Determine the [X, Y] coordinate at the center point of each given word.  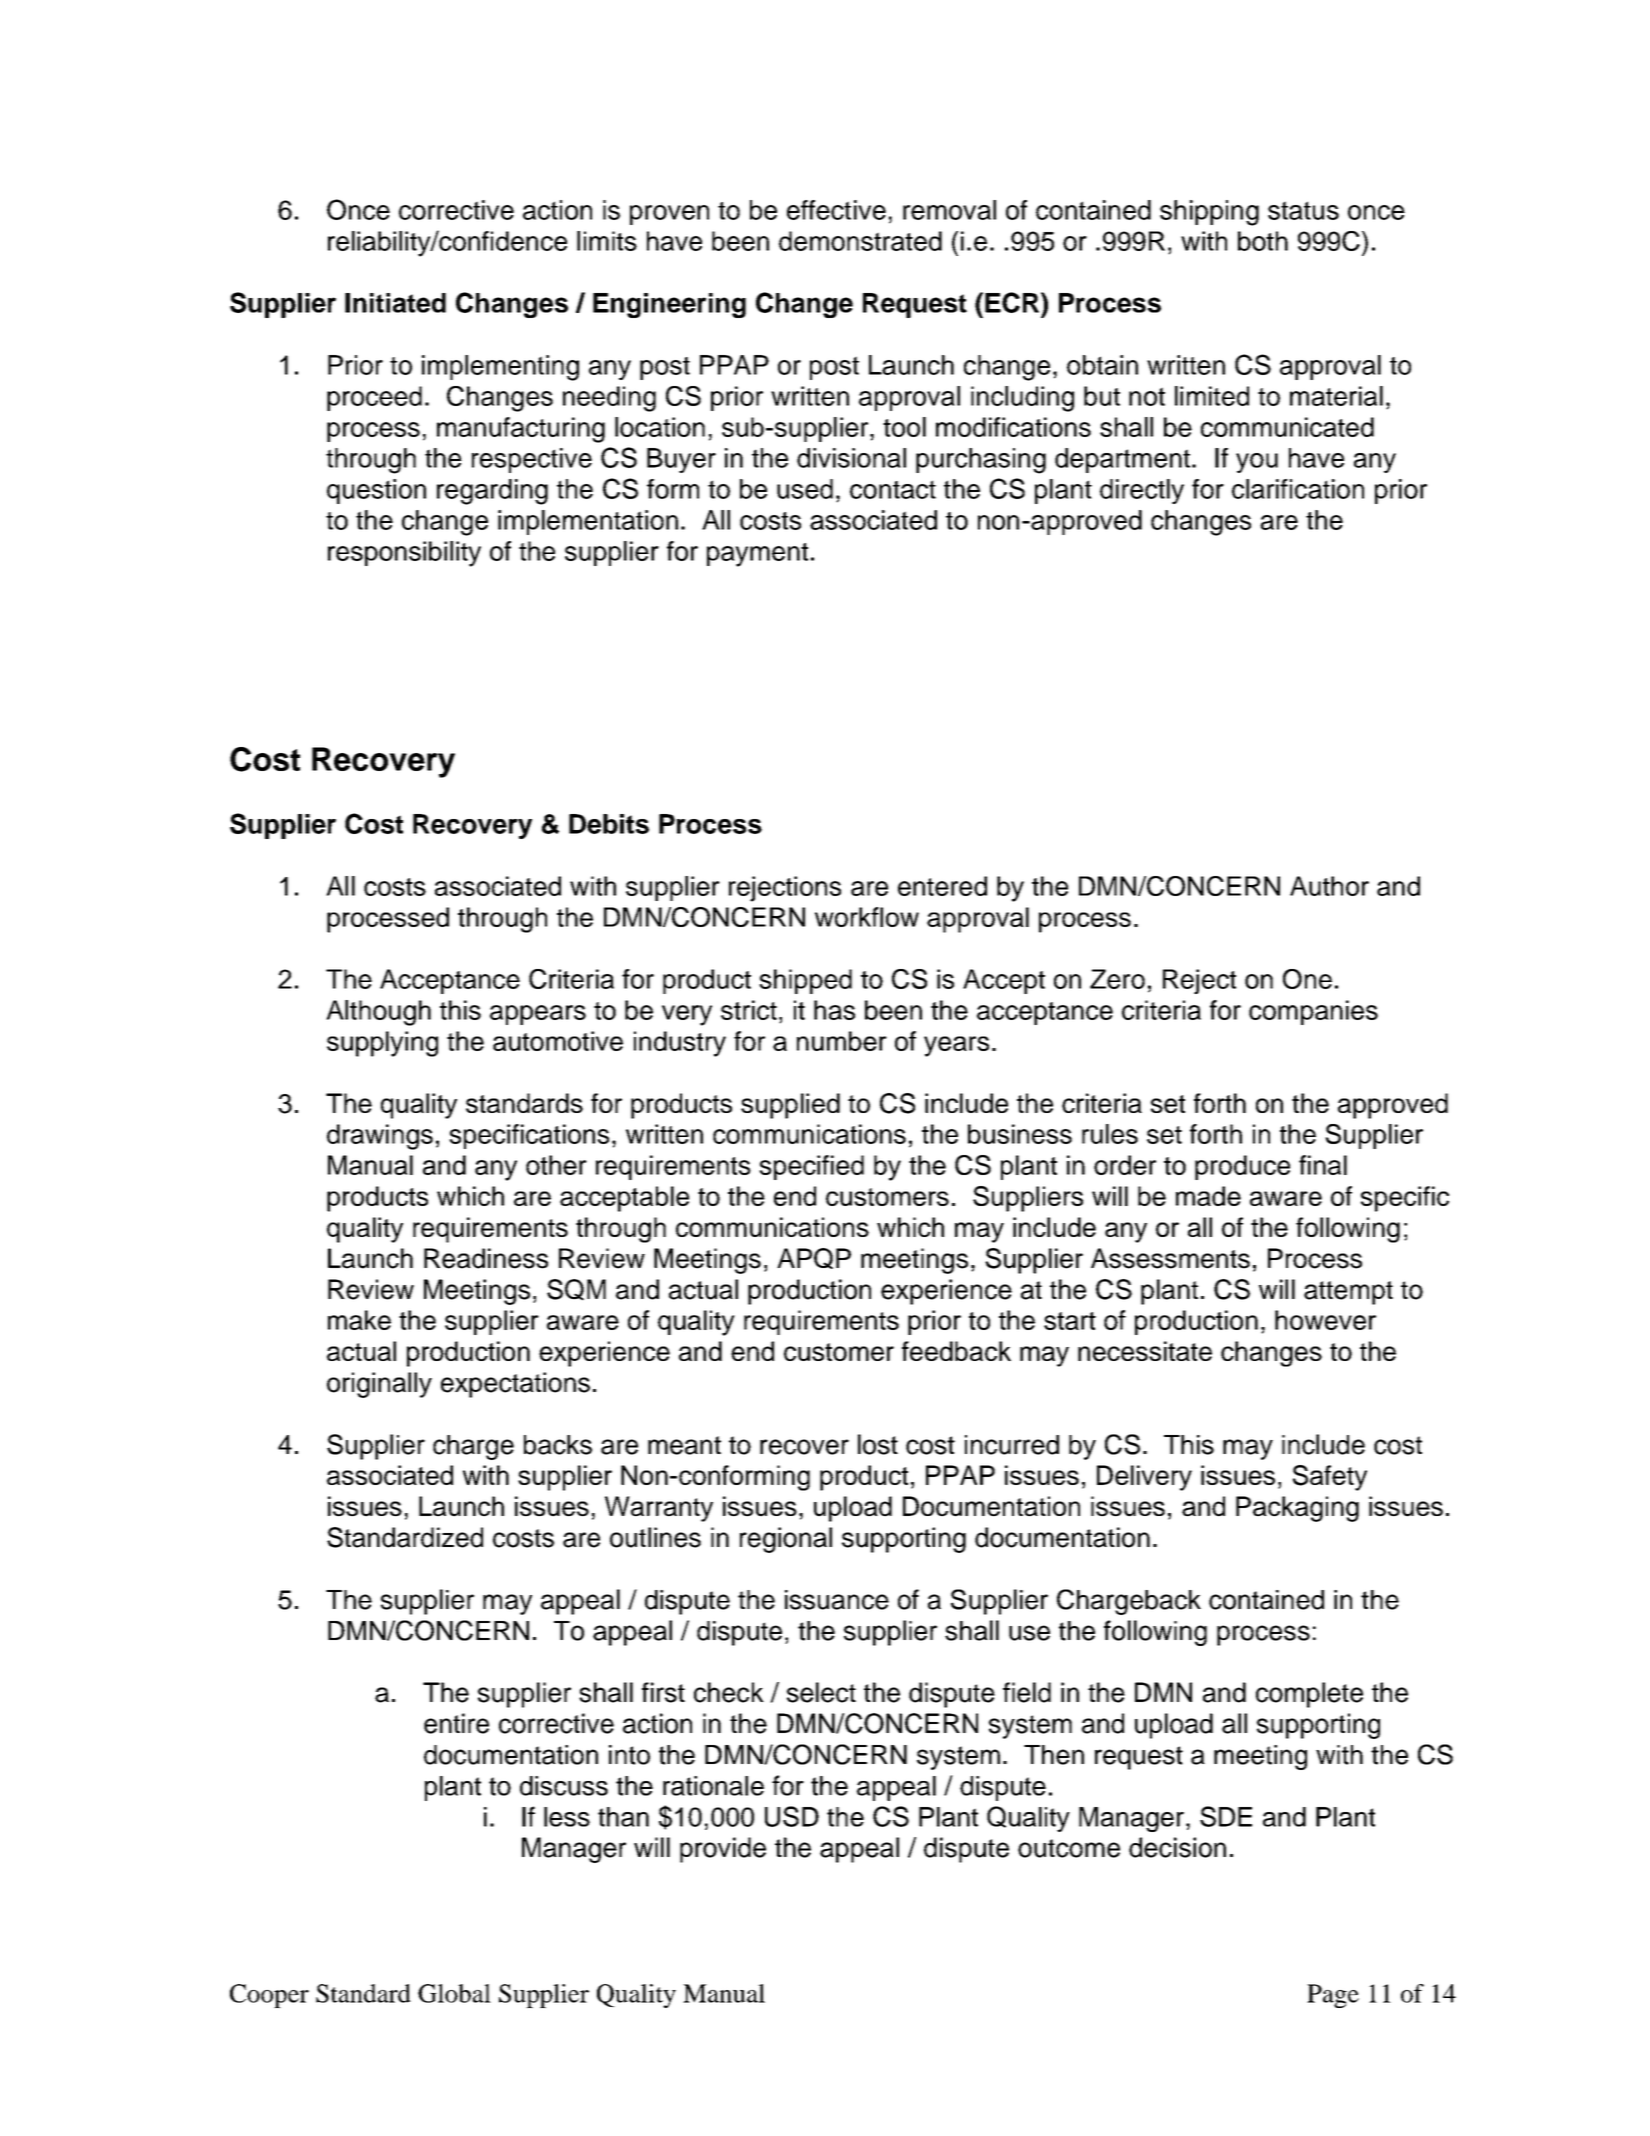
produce [1242, 1167]
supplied [790, 1106]
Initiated [395, 303]
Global [454, 1993]
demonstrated [860, 241]
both [1263, 241]
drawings [380, 1137]
